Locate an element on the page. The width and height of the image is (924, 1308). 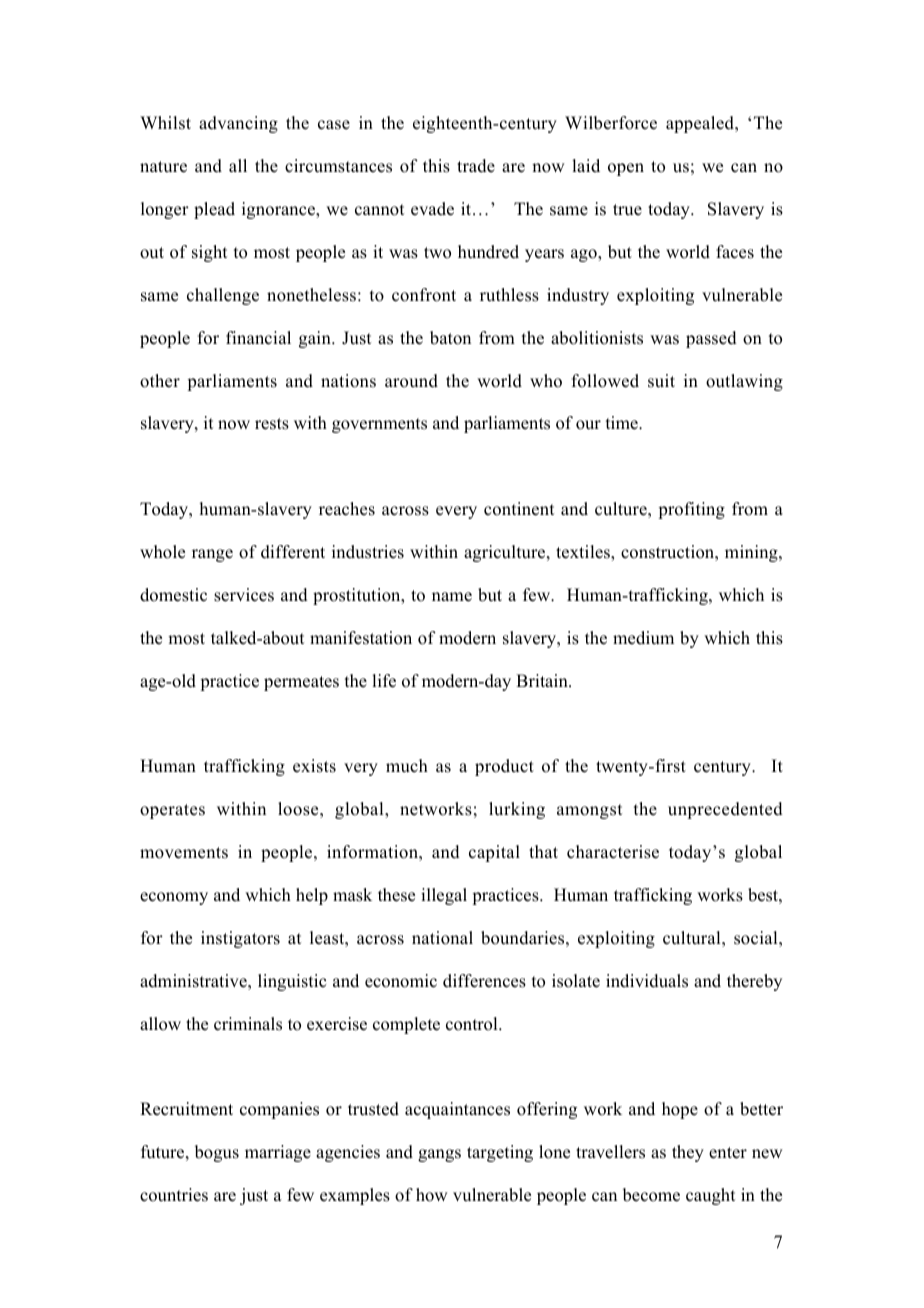
appealed is located at coordinates (701, 124).
